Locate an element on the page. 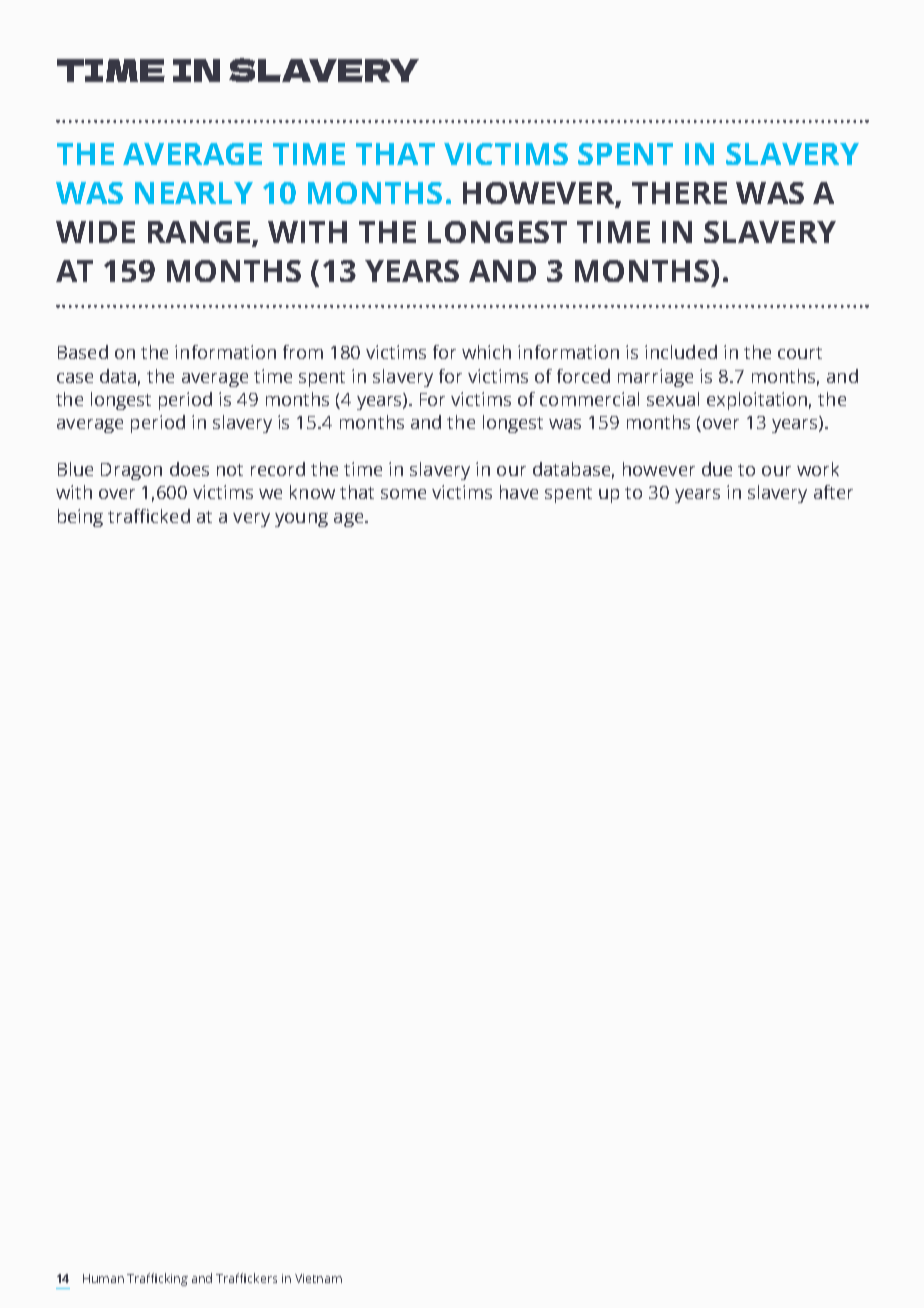 This image has width=924, height=1308. due is located at coordinates (717, 469).
